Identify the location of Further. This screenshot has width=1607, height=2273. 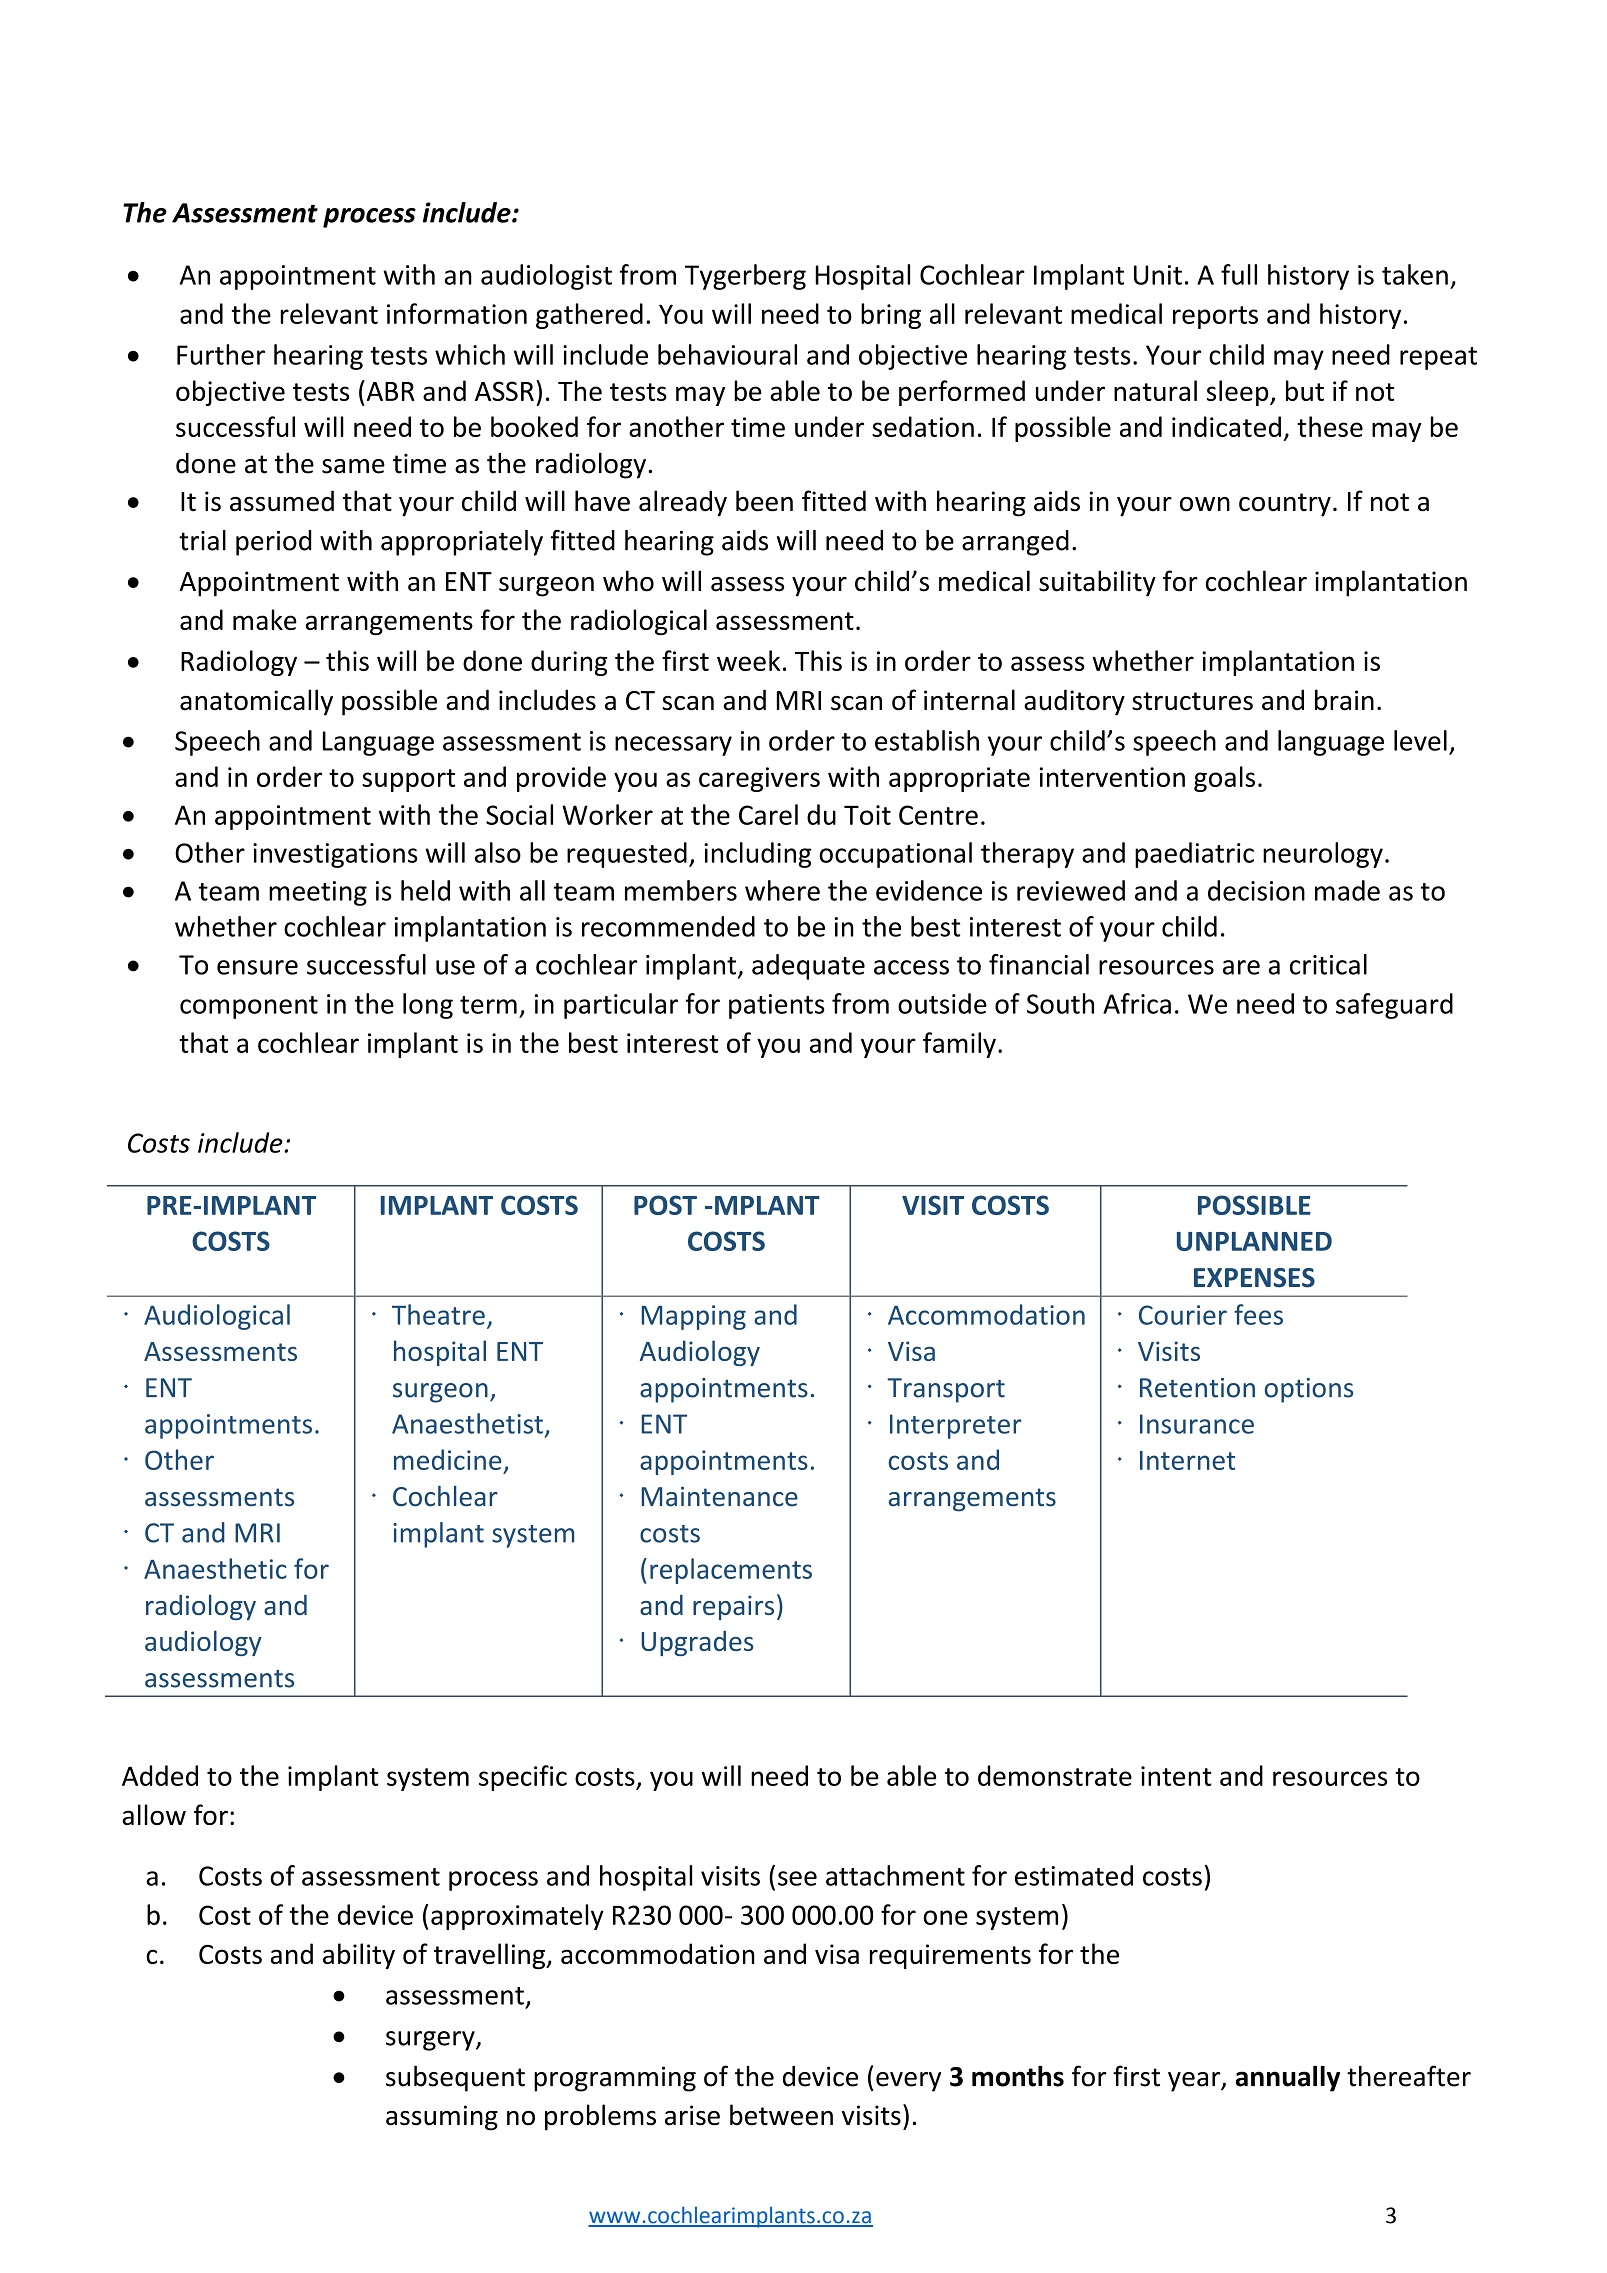
(221, 354).
